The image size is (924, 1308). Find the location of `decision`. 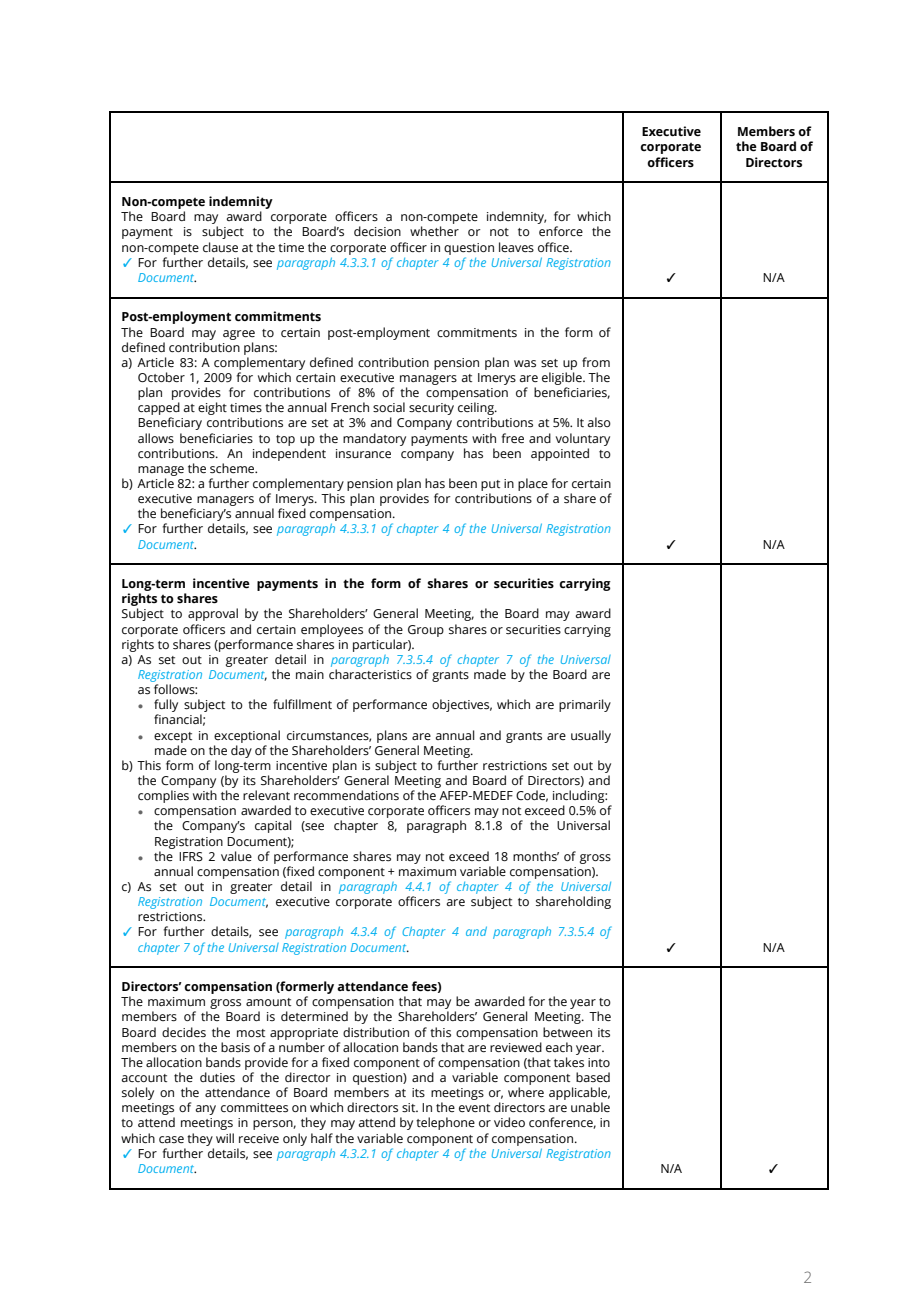

decision is located at coordinates (377, 231).
